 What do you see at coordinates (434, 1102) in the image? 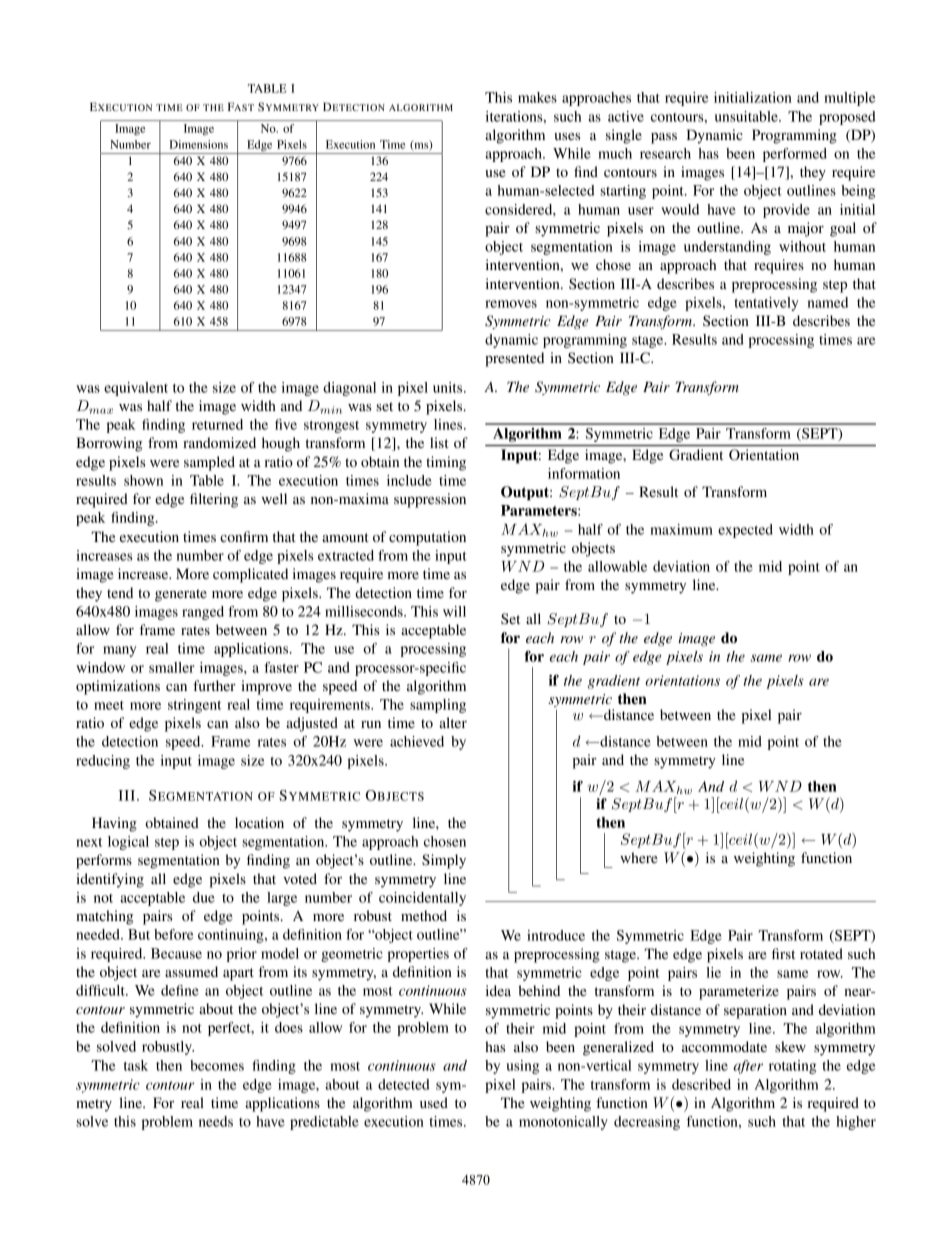
I see `used` at bounding box center [434, 1102].
